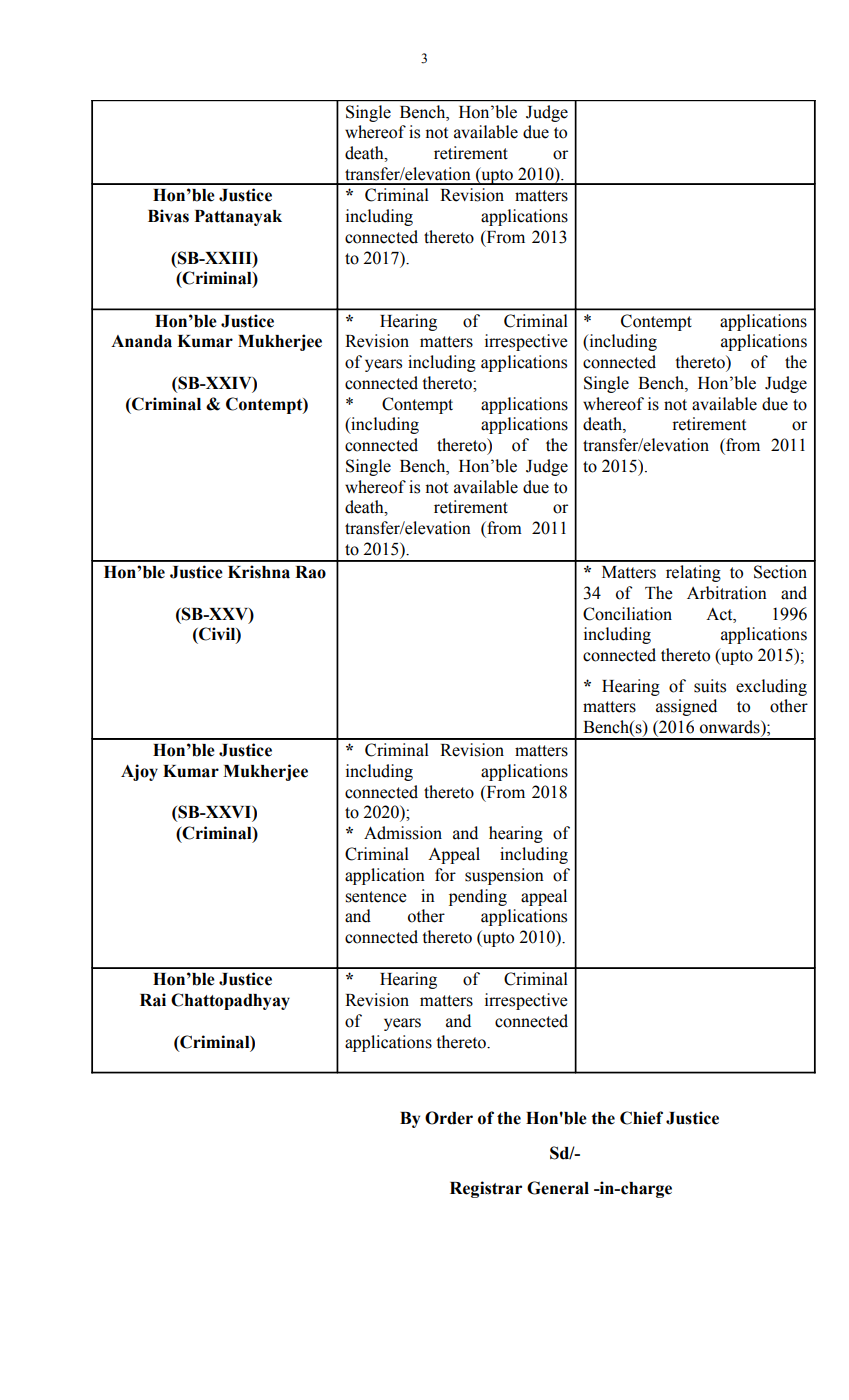 The width and height of the screenshot is (849, 1400). Describe the element at coordinates (141, 341) in the screenshot. I see `Ananda` at that location.
